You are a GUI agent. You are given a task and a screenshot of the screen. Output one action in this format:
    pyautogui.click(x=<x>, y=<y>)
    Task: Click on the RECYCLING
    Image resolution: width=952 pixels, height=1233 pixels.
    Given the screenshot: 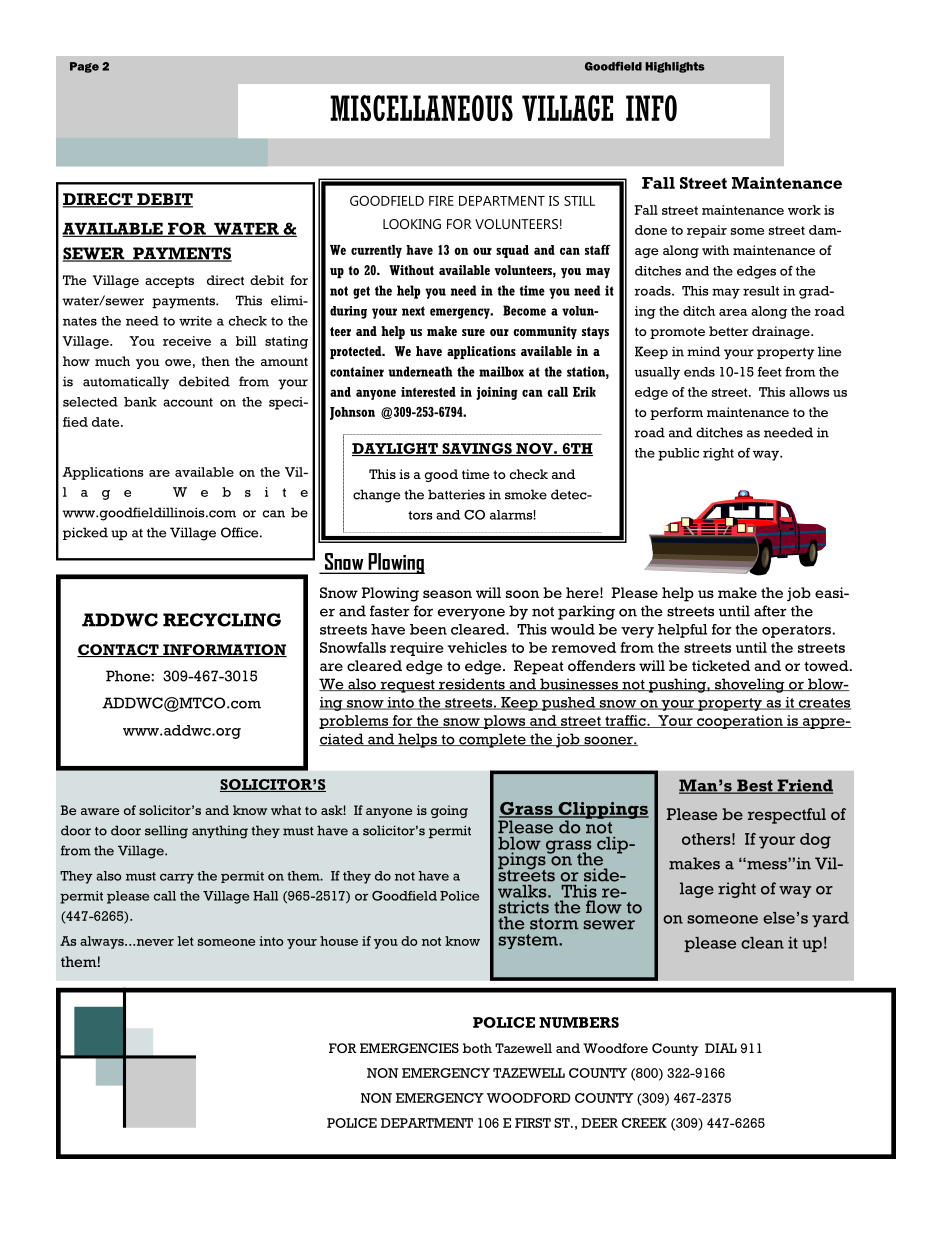 What is the action you would take?
    pyautogui.click(x=222, y=620)
